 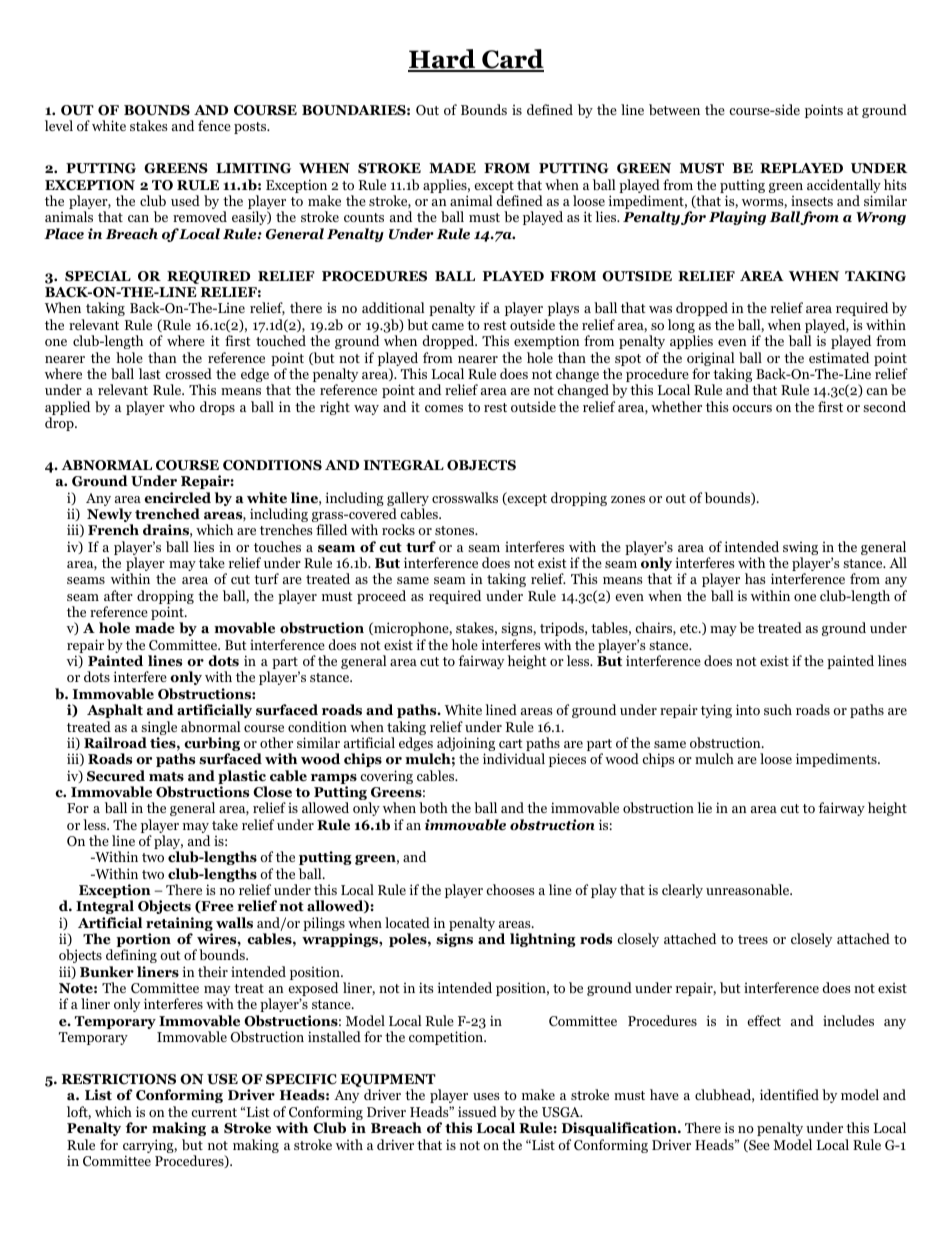 I want to click on fence, so click(x=214, y=125).
